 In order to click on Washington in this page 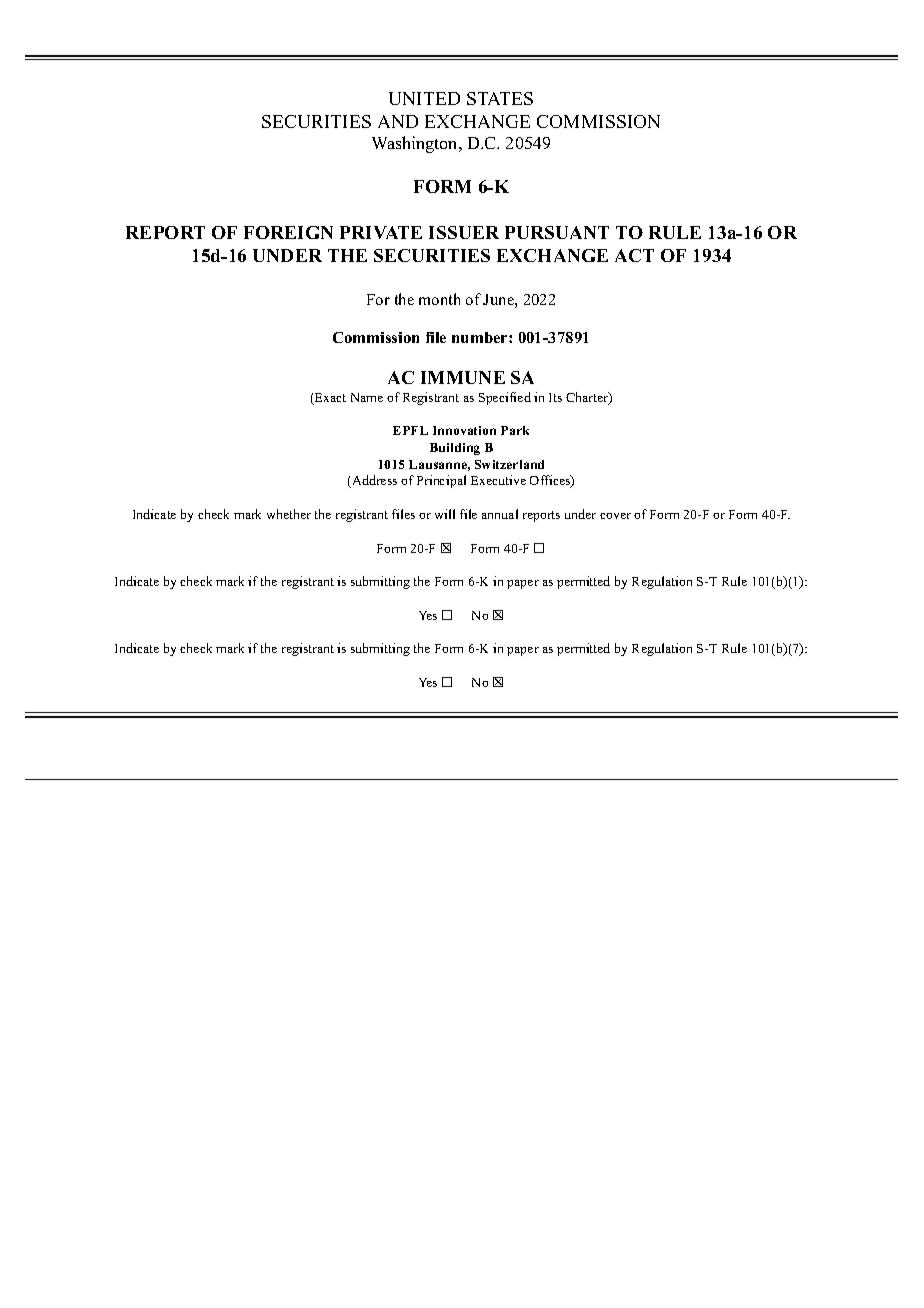, I will do `click(416, 144)`.
